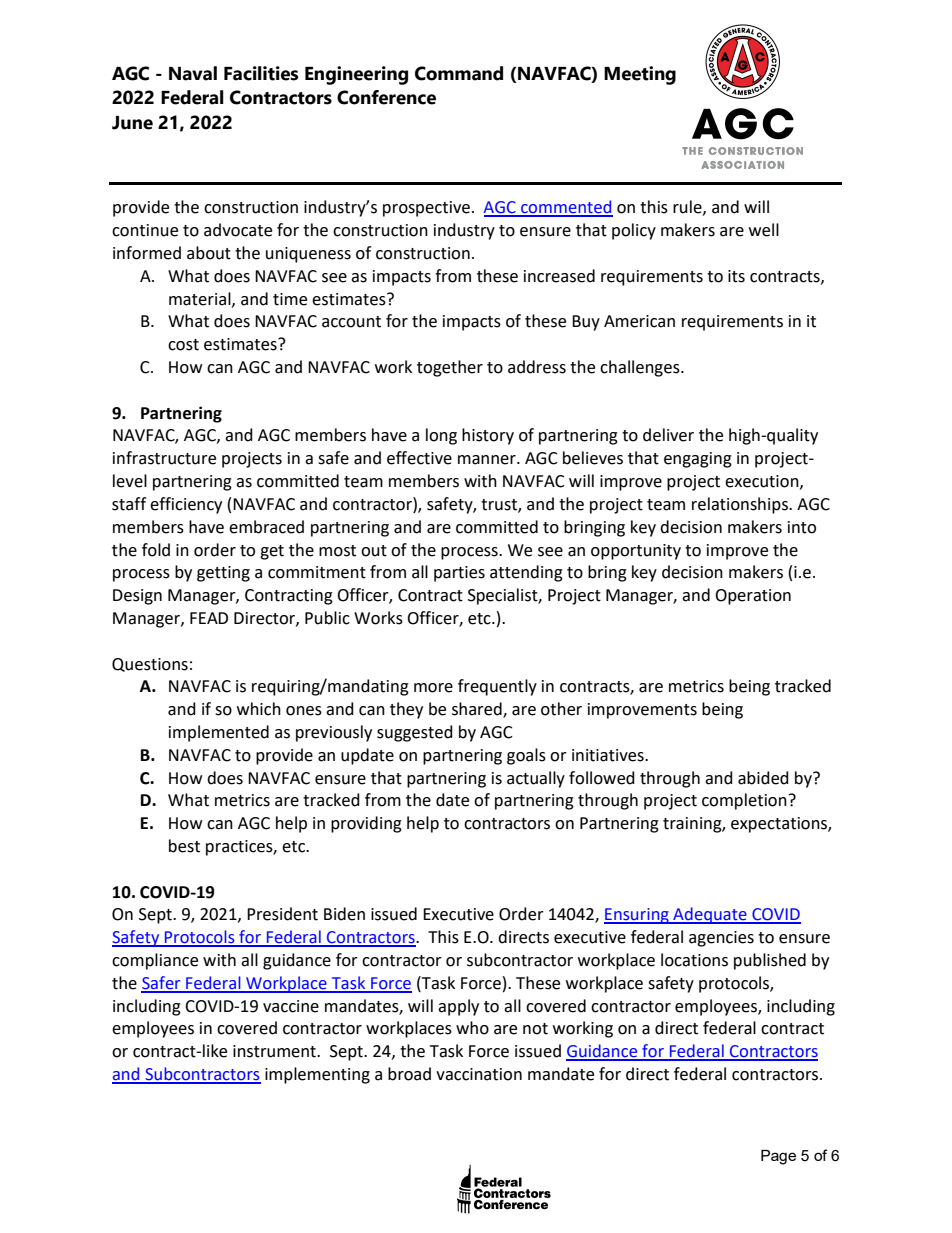 This screenshot has height=1233, width=952. What do you see at coordinates (459, 574) in the screenshot?
I see `parties` at bounding box center [459, 574].
